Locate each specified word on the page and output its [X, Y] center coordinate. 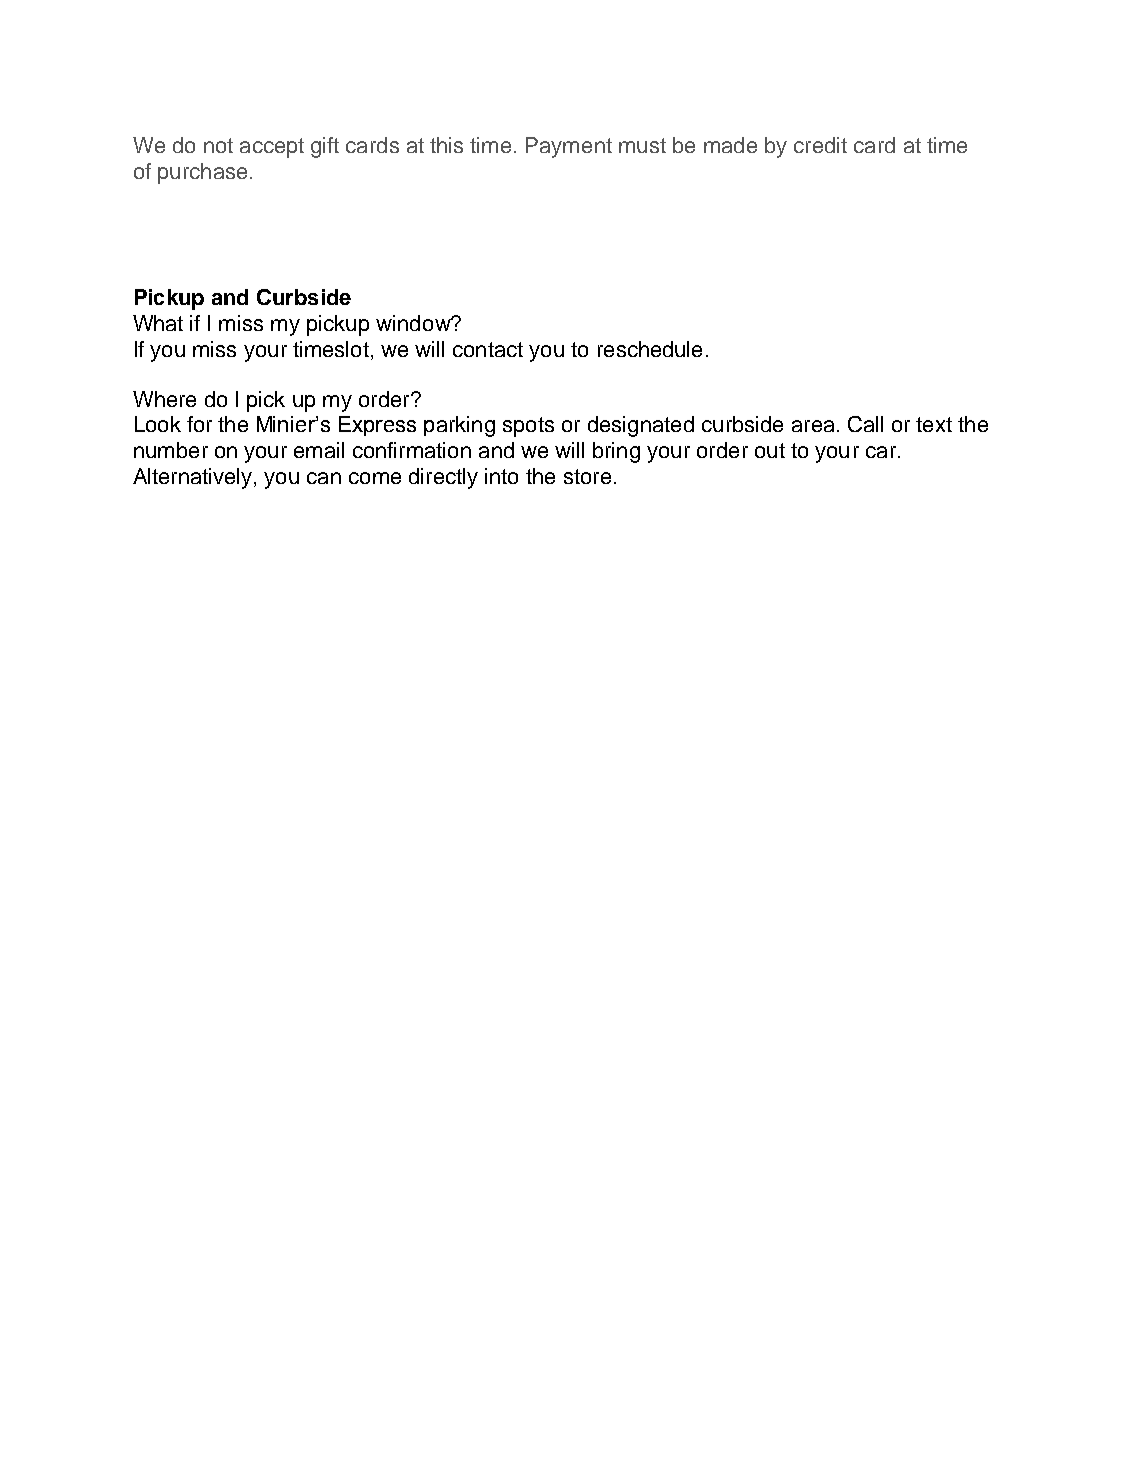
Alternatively [194, 478]
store [587, 476]
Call [865, 424]
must [642, 145]
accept [272, 148]
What [158, 323]
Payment [569, 147]
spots [528, 427]
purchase [202, 173]
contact [488, 349]
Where [164, 399]
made [730, 145]
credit [820, 145]
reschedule [650, 349]
